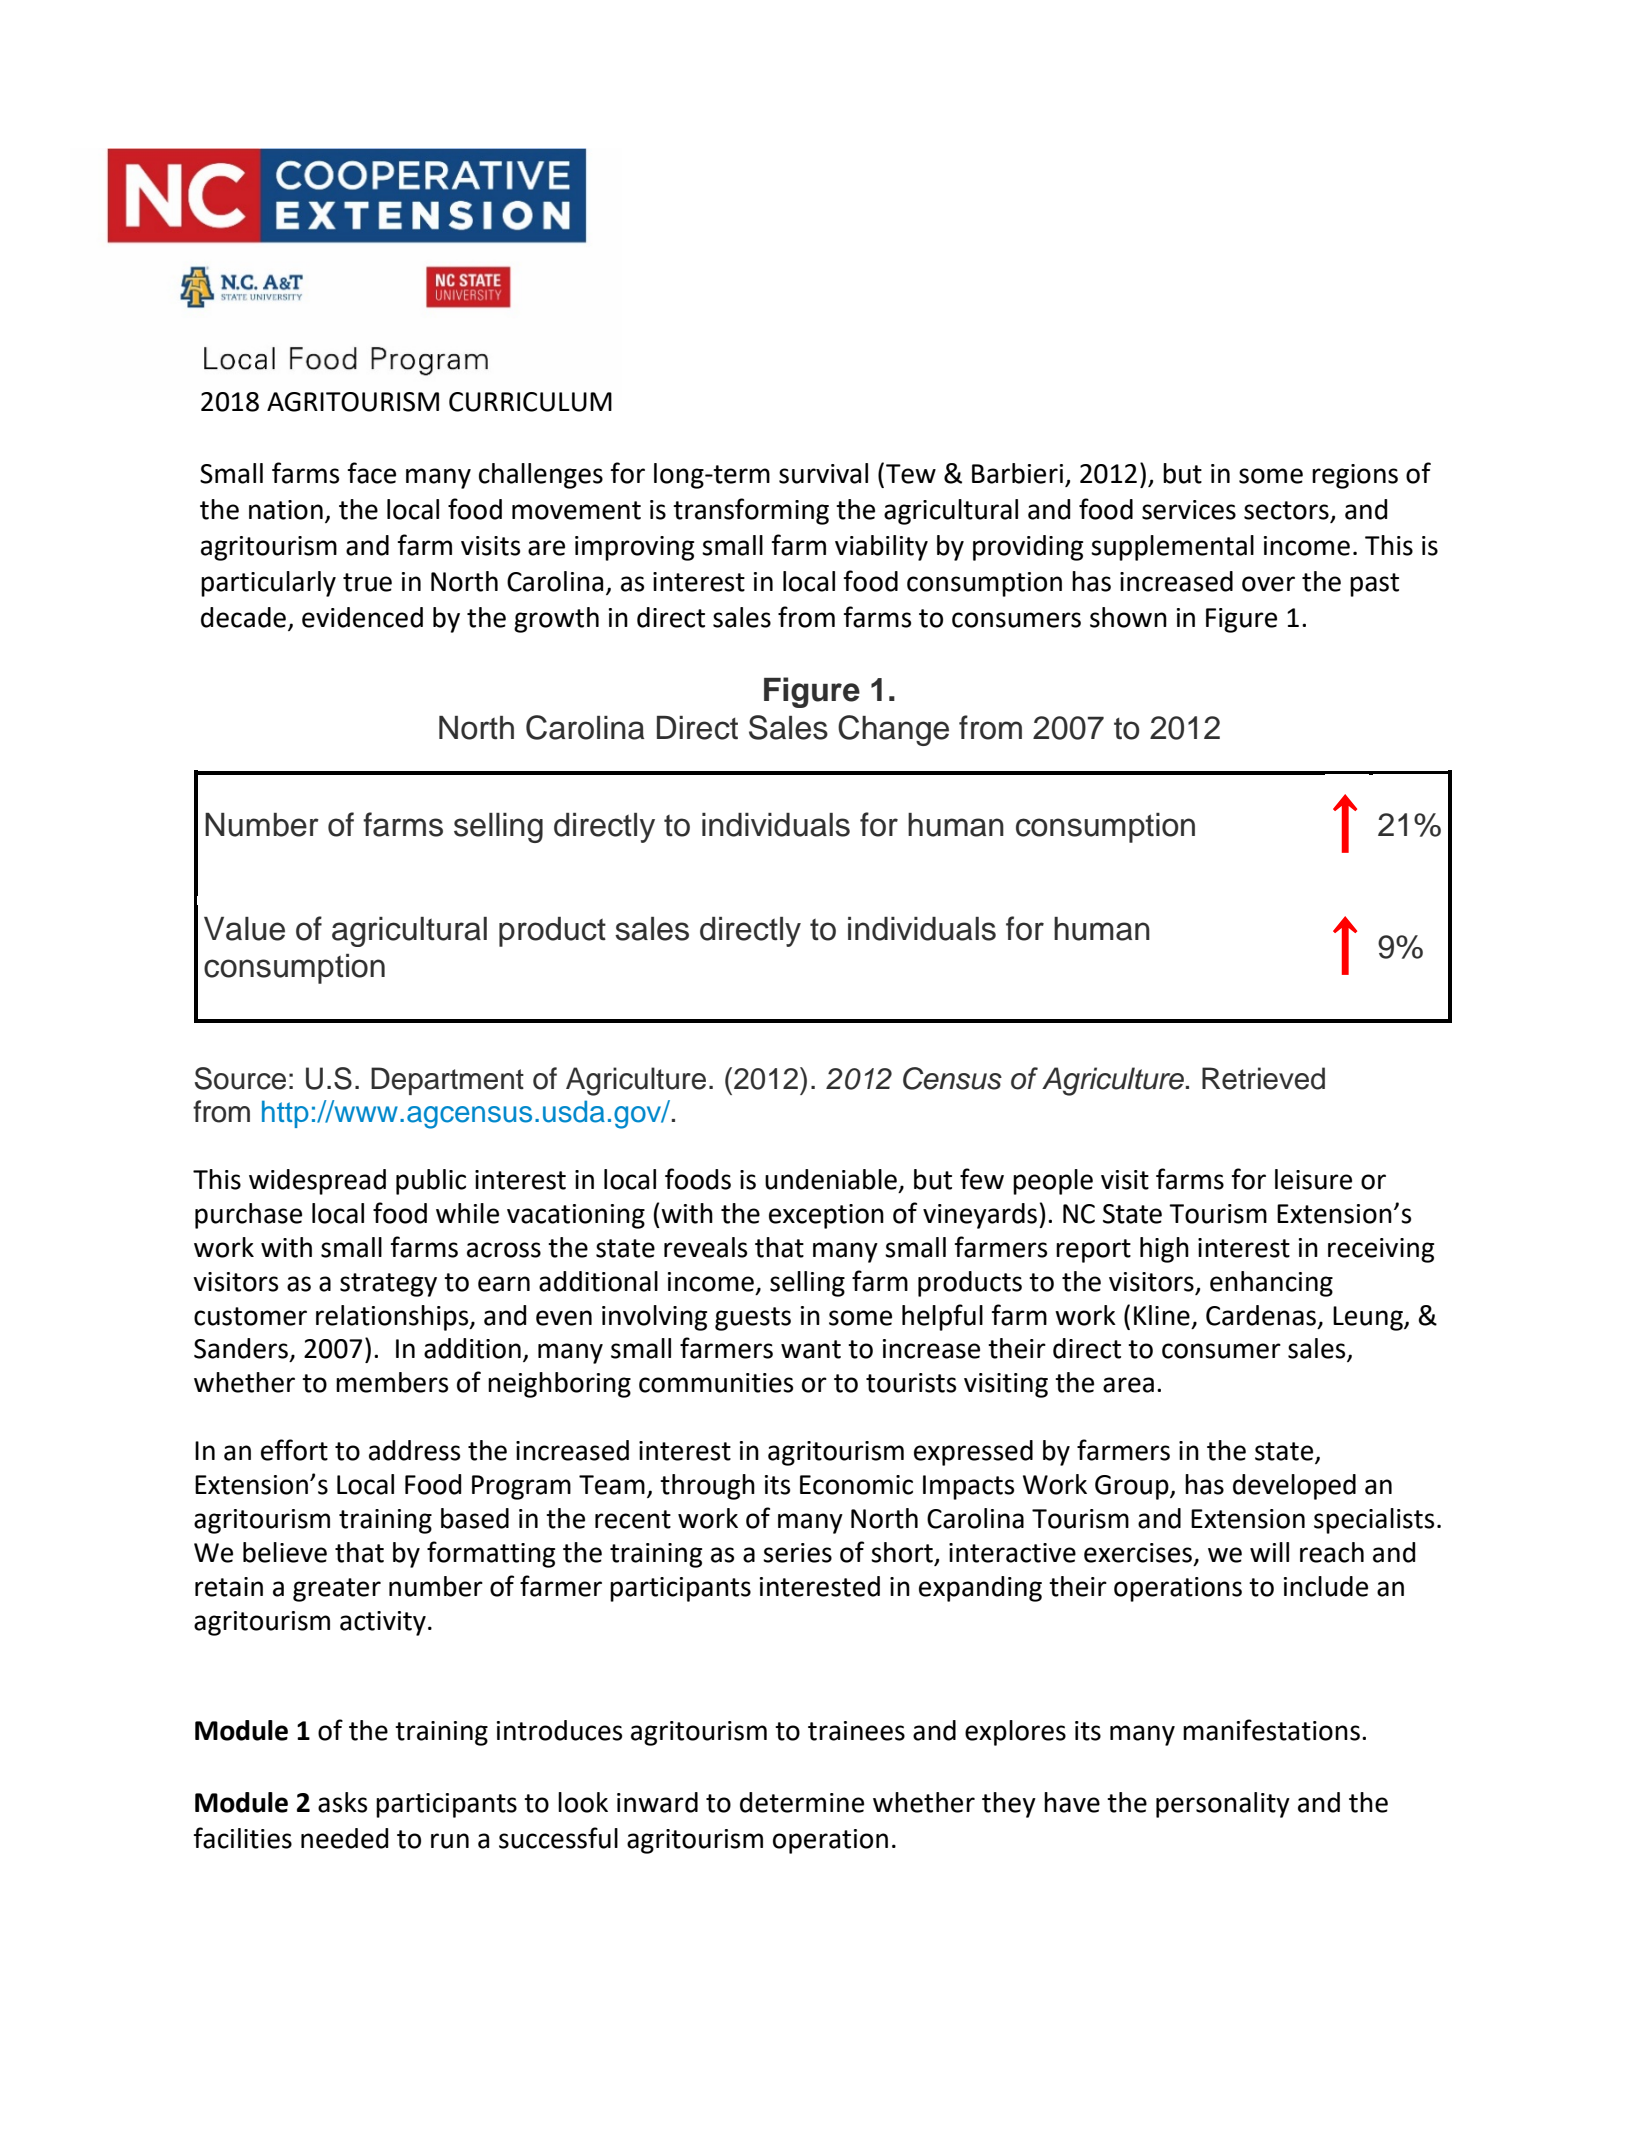 The width and height of the screenshot is (1646, 2131). Describe the element at coordinates (823, 473) in the screenshot. I see `survival` at that location.
